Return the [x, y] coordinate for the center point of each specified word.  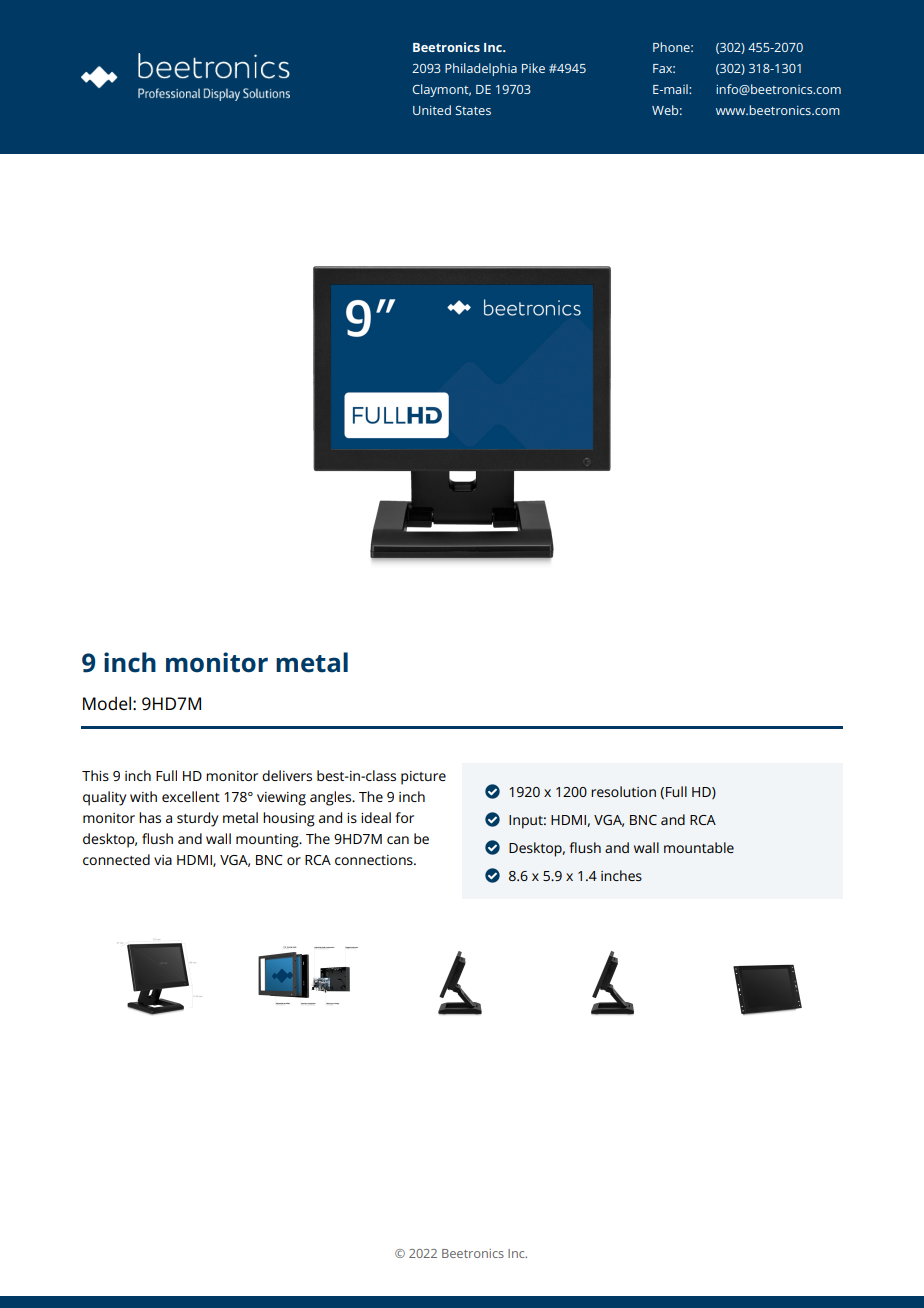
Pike [533, 68]
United [432, 110]
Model [107, 703]
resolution [623, 791]
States [473, 110]
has [150, 817]
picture [423, 778]
